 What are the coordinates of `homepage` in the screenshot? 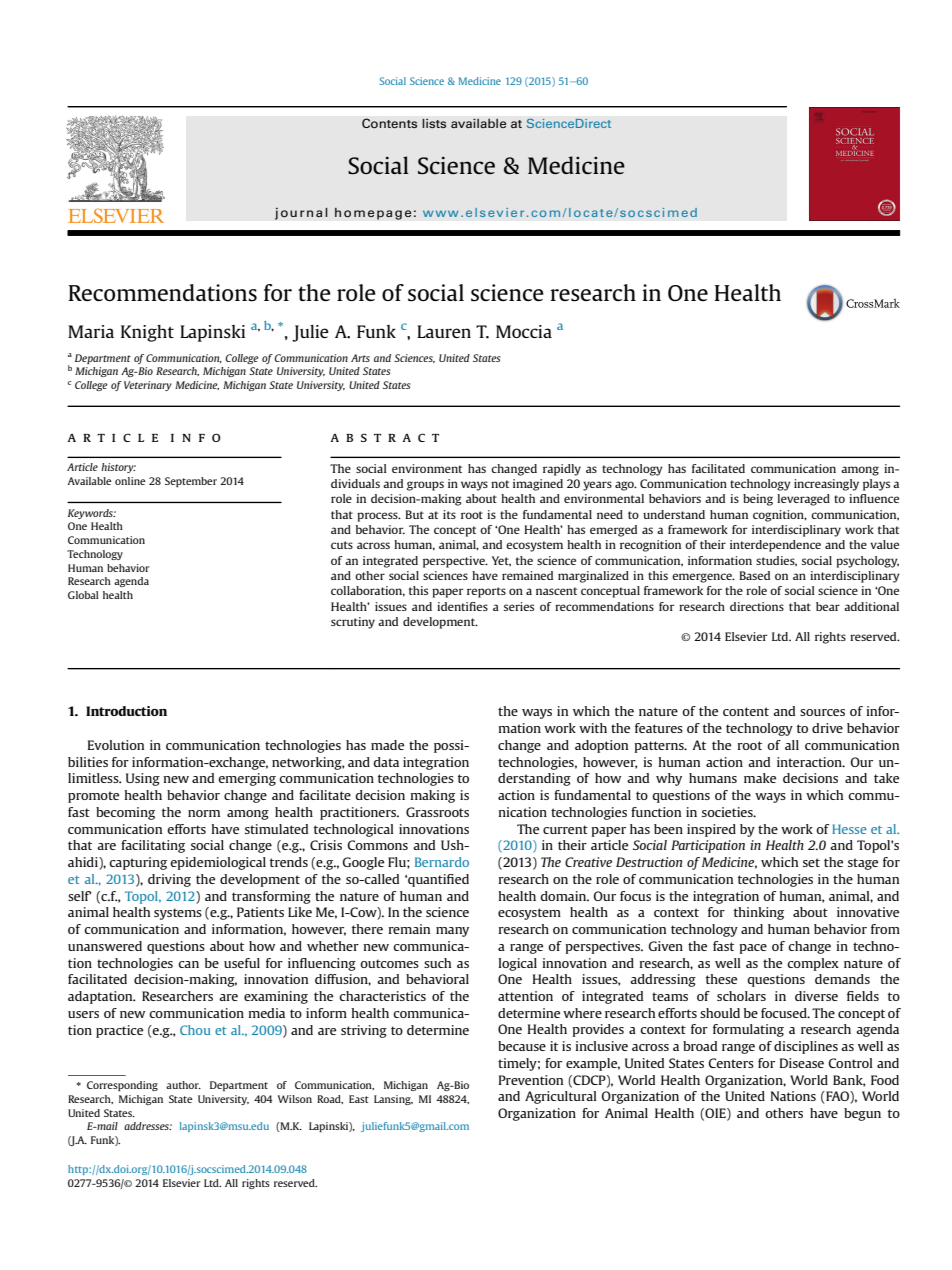 It's located at (373, 213).
